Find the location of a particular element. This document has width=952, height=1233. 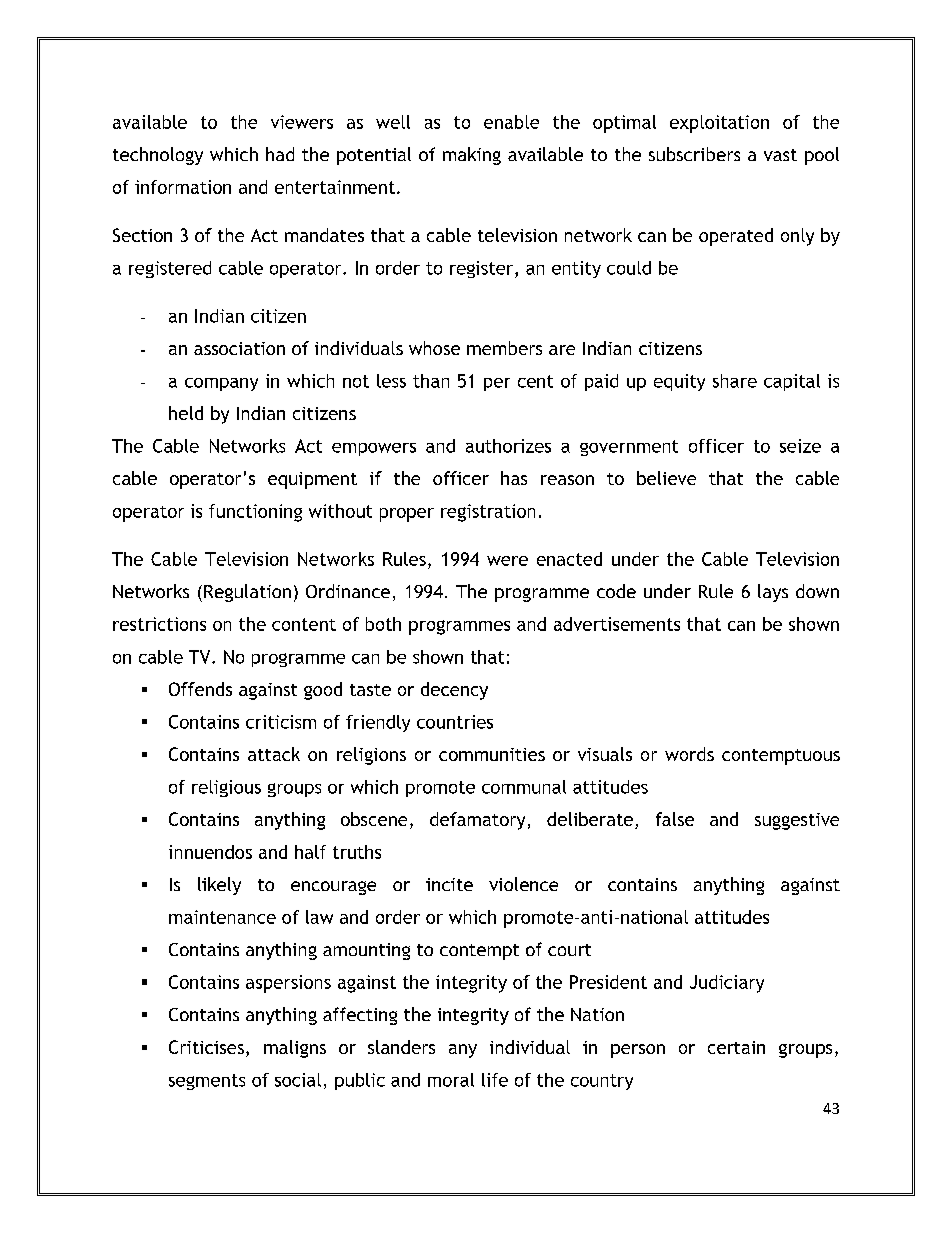

had is located at coordinates (280, 154).
